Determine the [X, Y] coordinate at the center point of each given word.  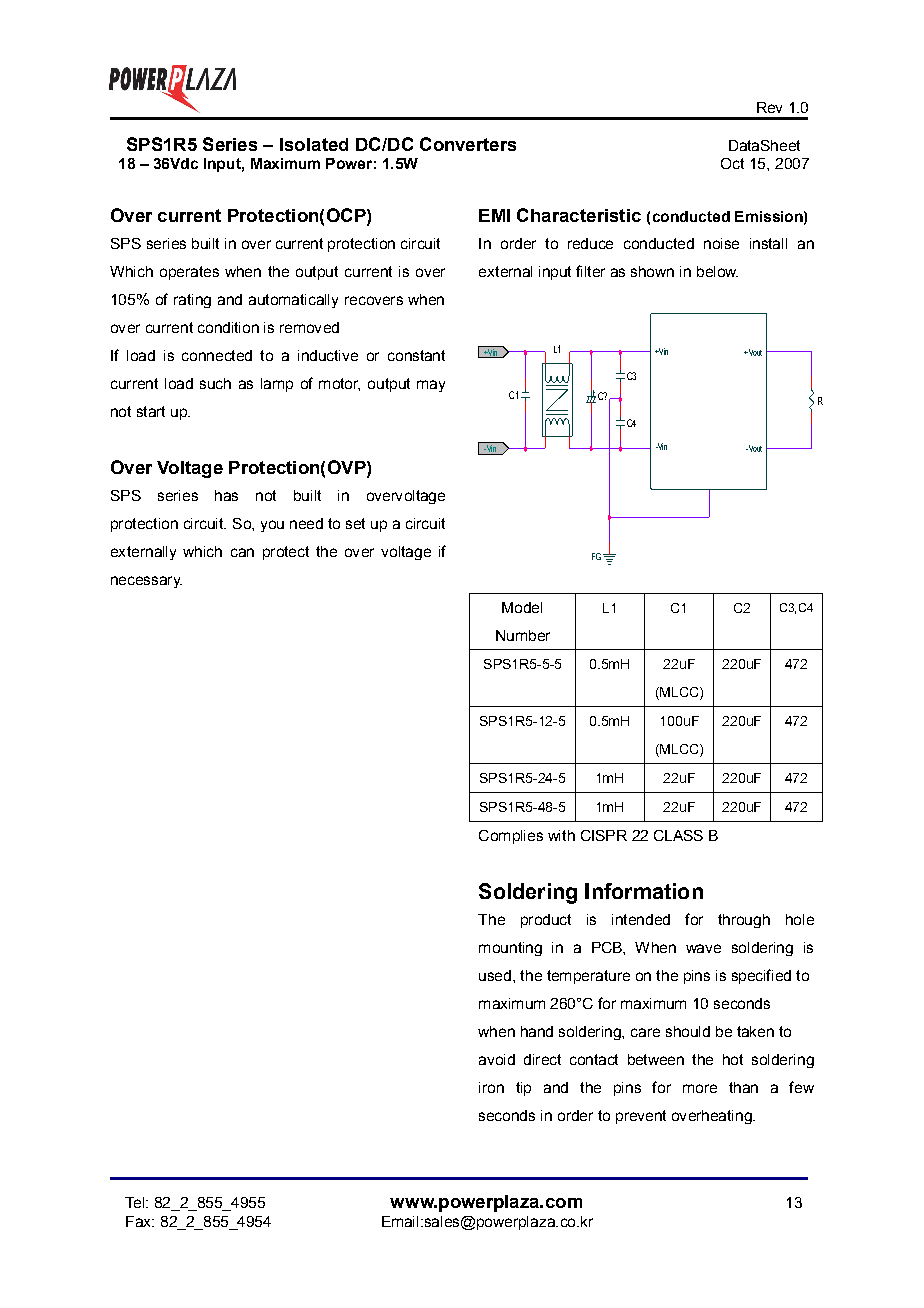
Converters [468, 144]
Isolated [314, 144]
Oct [732, 163]
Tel [134, 1202]
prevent [641, 1117]
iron [491, 1087]
